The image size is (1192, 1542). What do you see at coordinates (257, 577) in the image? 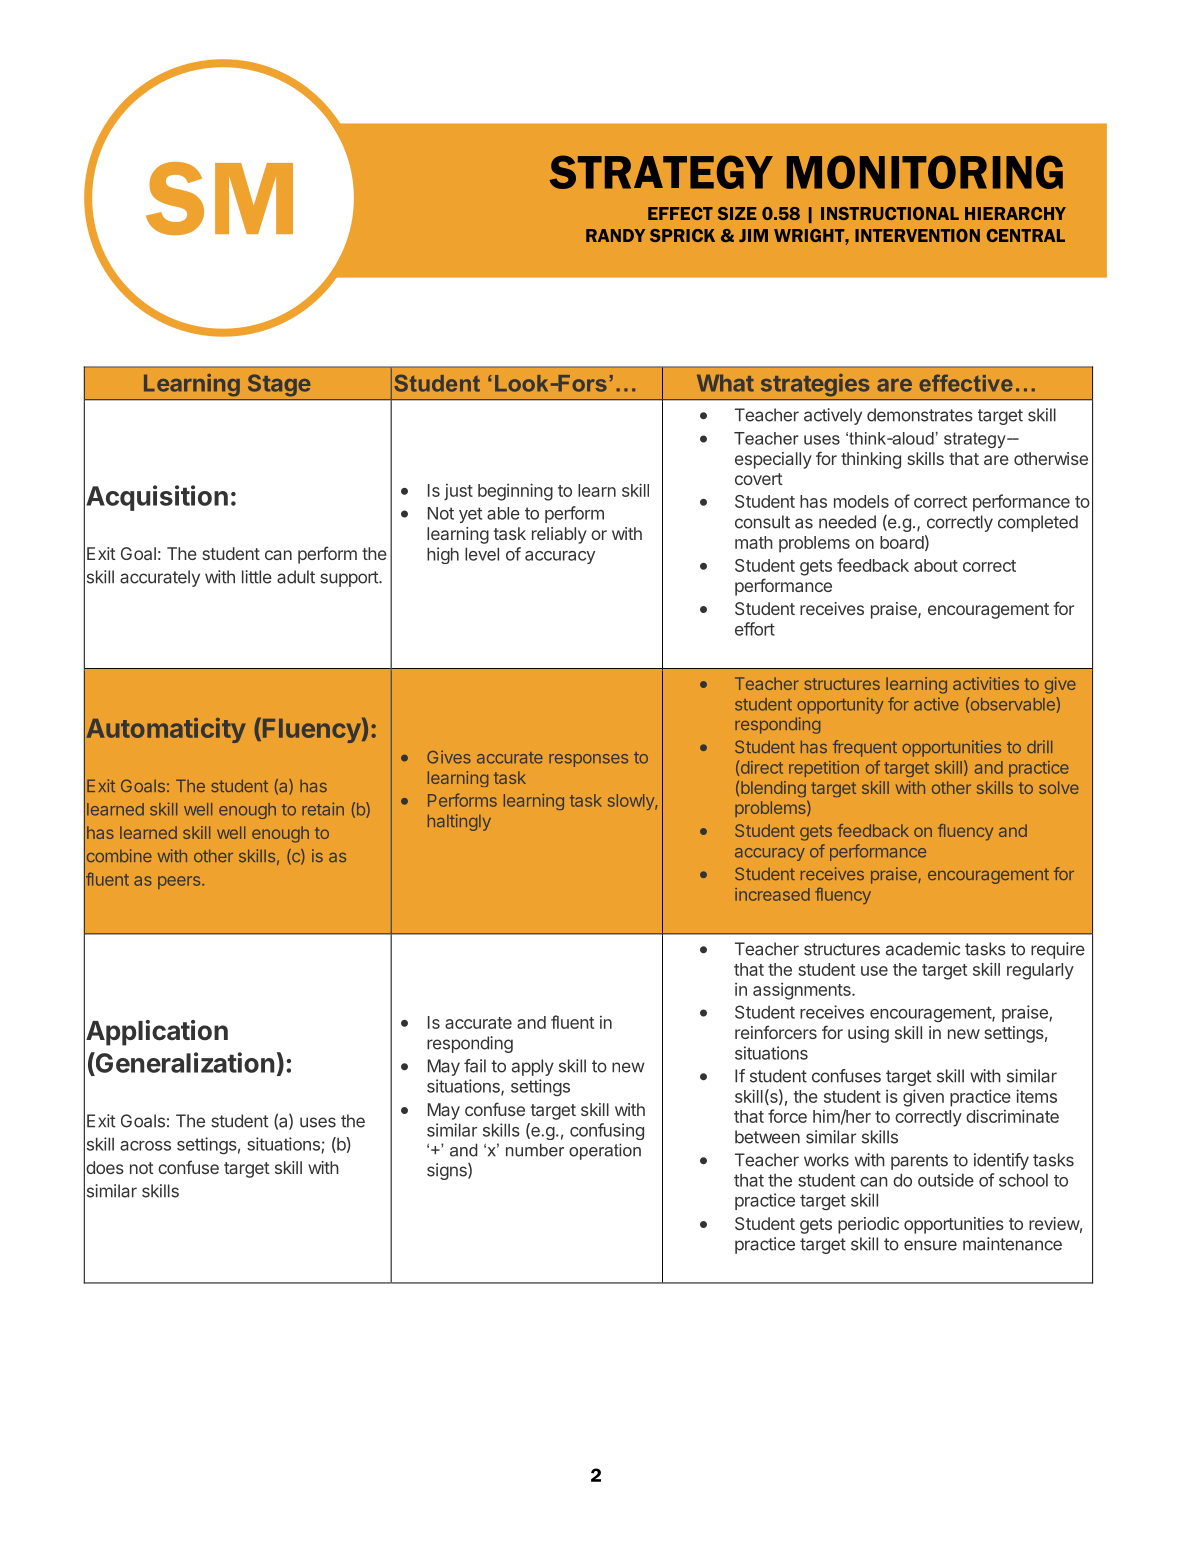
I see `little` at bounding box center [257, 577].
